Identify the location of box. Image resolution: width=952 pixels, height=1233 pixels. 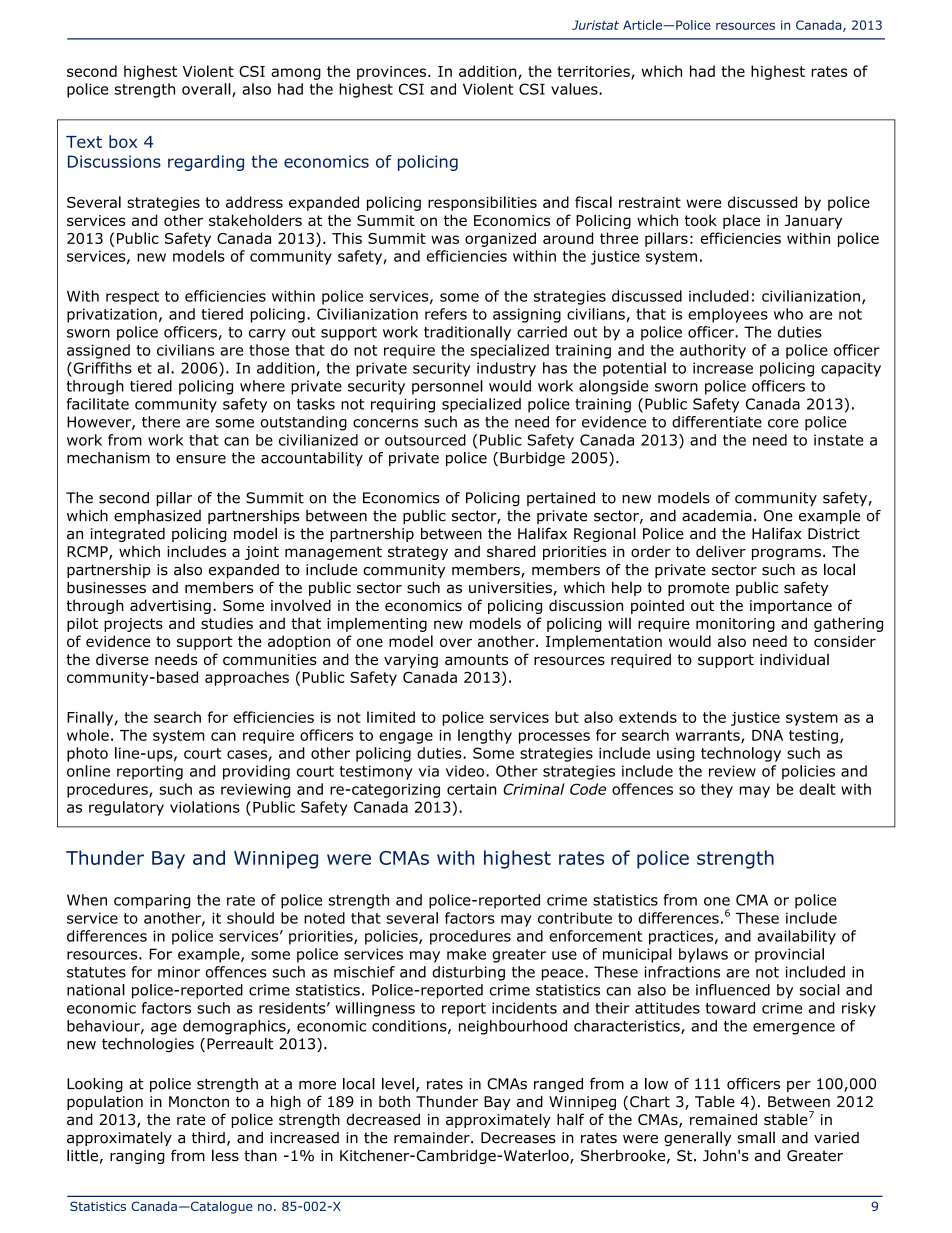
(123, 141).
